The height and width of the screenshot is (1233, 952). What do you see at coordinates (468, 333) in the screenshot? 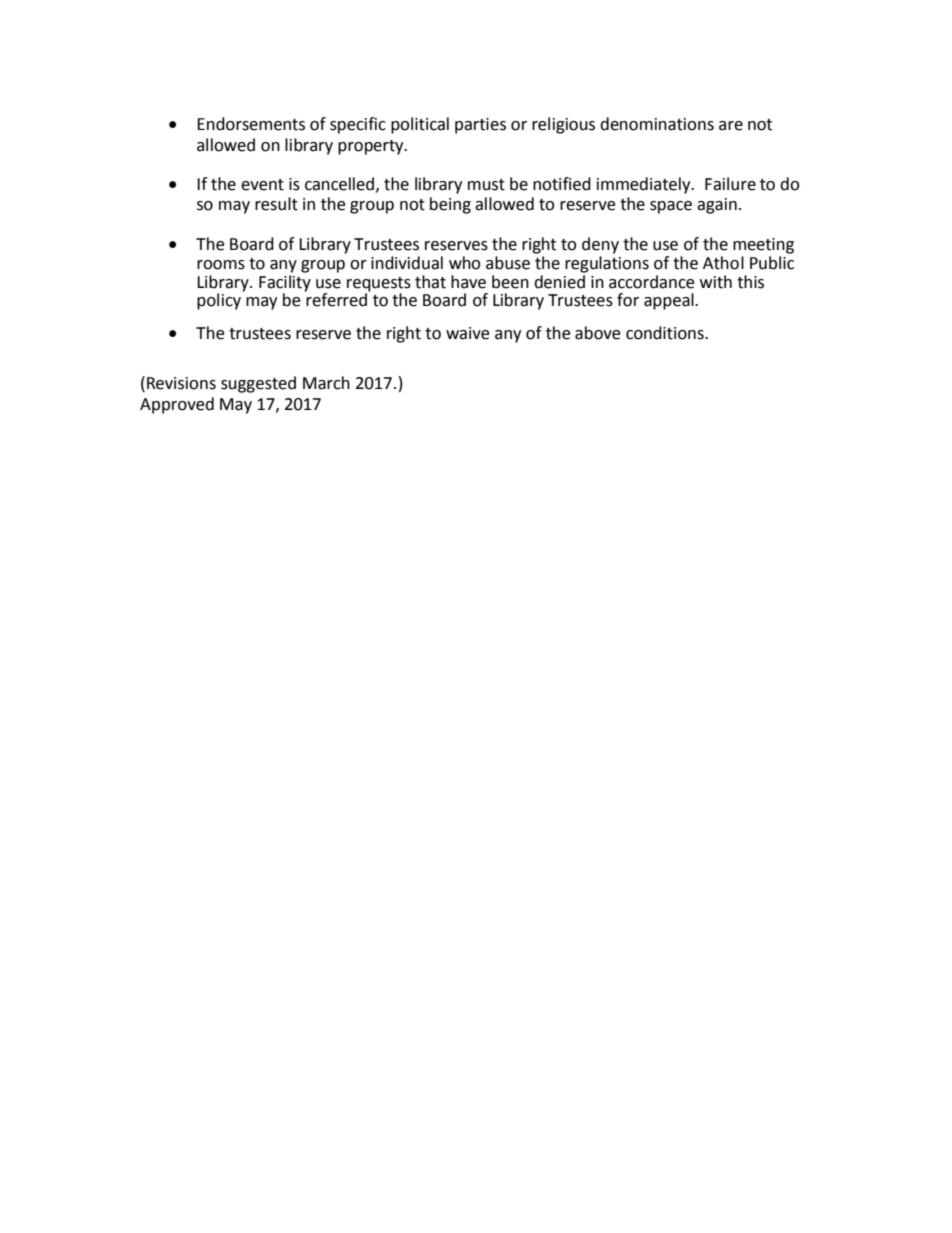
I see `waive` at bounding box center [468, 333].
